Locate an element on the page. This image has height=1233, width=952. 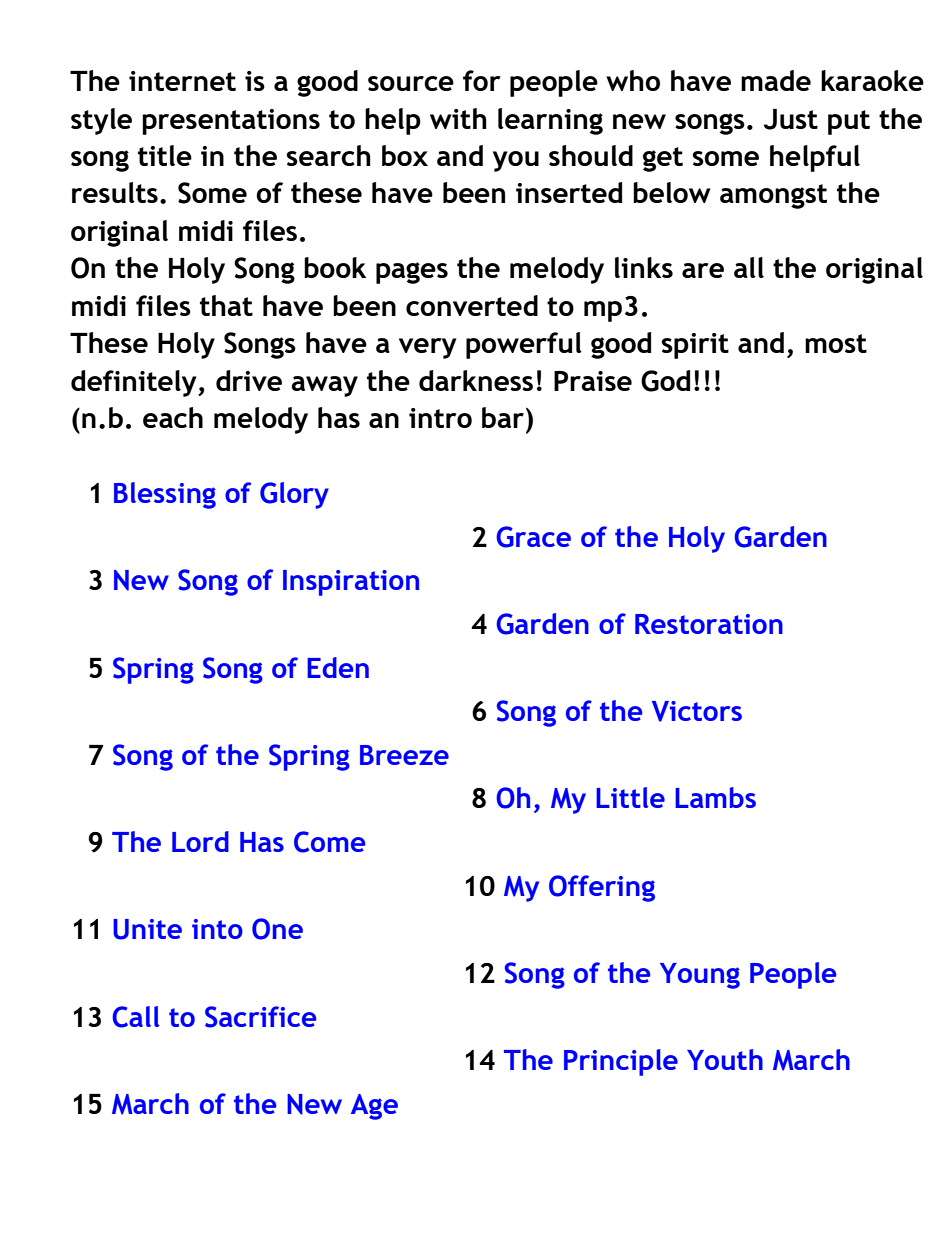
with is located at coordinates (458, 118).
